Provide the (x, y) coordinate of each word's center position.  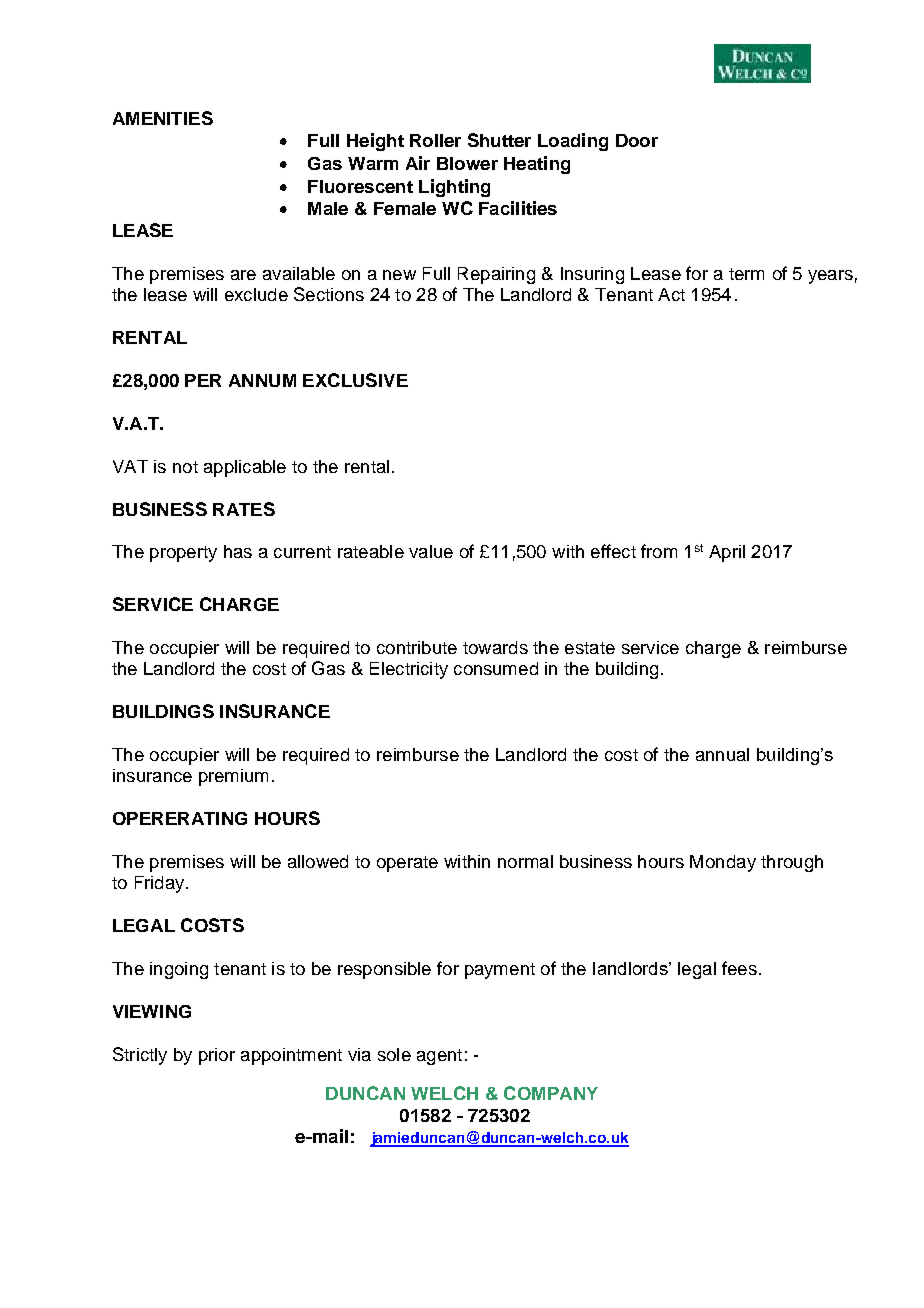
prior (217, 1056)
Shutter (499, 140)
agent (439, 1057)
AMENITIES (163, 118)
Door (637, 140)
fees (739, 968)
